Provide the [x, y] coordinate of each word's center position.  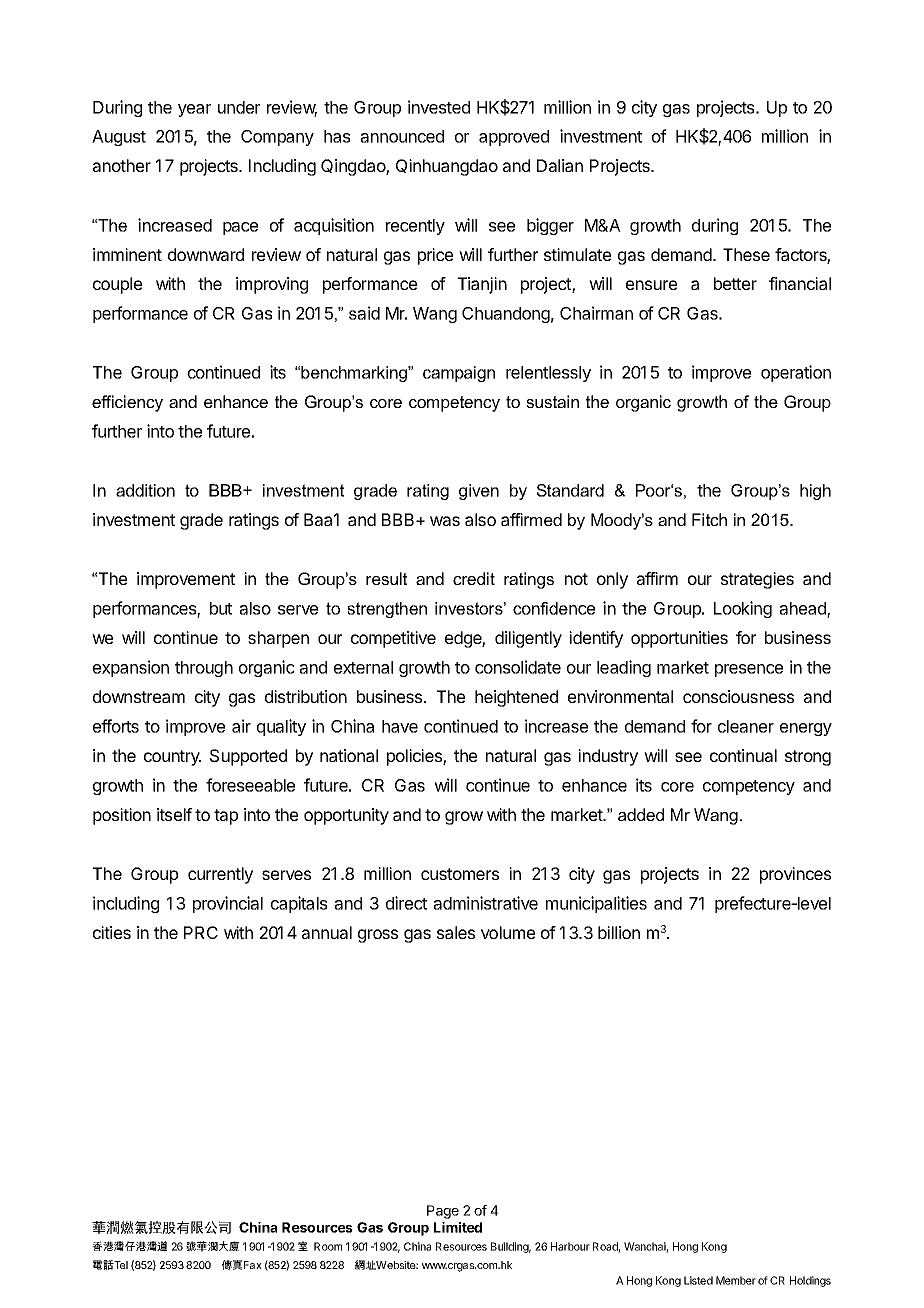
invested [439, 107]
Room [328, 1246]
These [746, 254]
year [194, 110]
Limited [458, 1227]
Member [736, 1280]
